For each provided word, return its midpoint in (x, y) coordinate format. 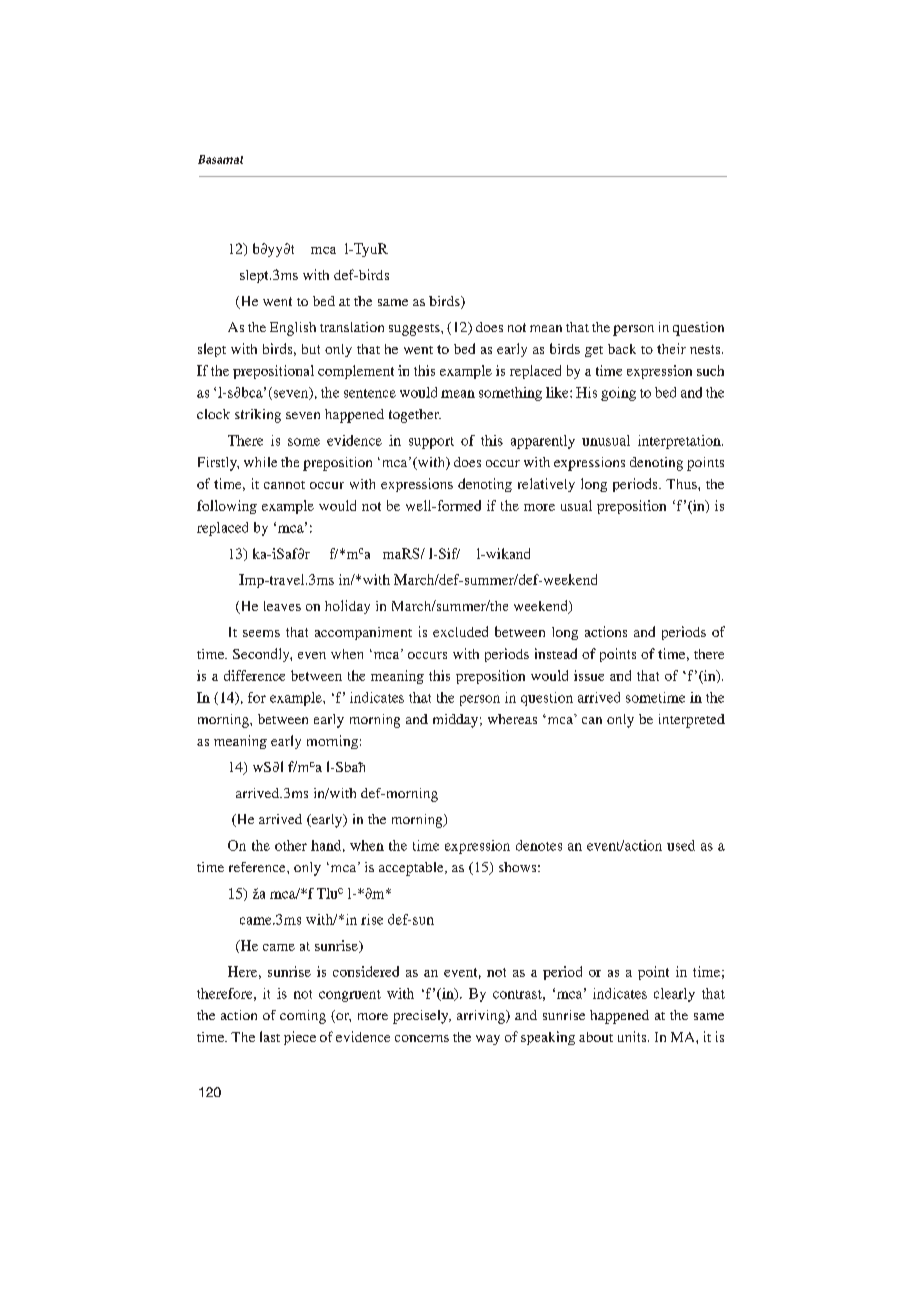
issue (589, 675)
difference (254, 675)
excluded (460, 631)
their (671, 348)
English (293, 329)
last (270, 1036)
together (415, 416)
